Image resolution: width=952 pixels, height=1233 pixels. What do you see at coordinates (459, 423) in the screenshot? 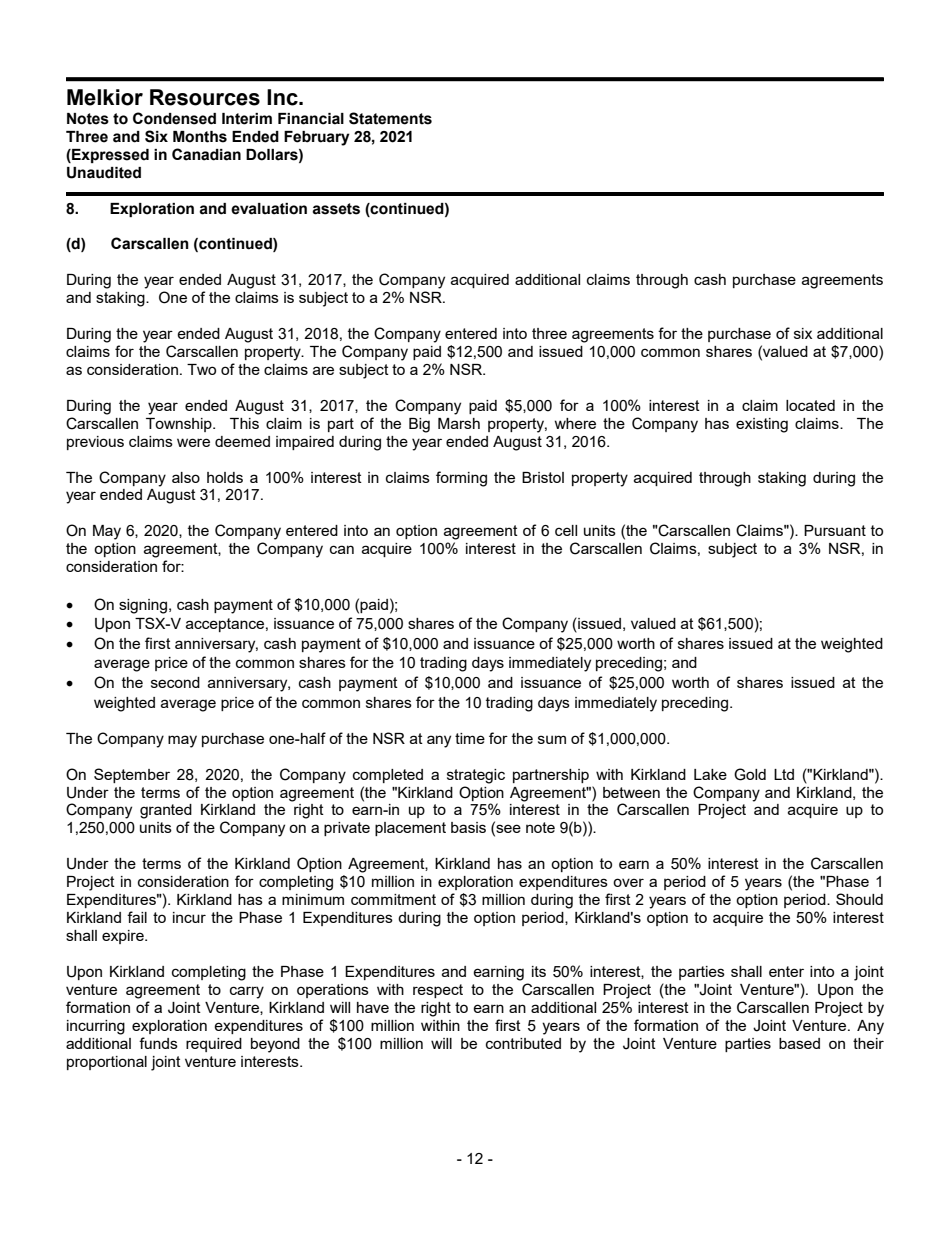
I see `Marsh` at bounding box center [459, 423].
